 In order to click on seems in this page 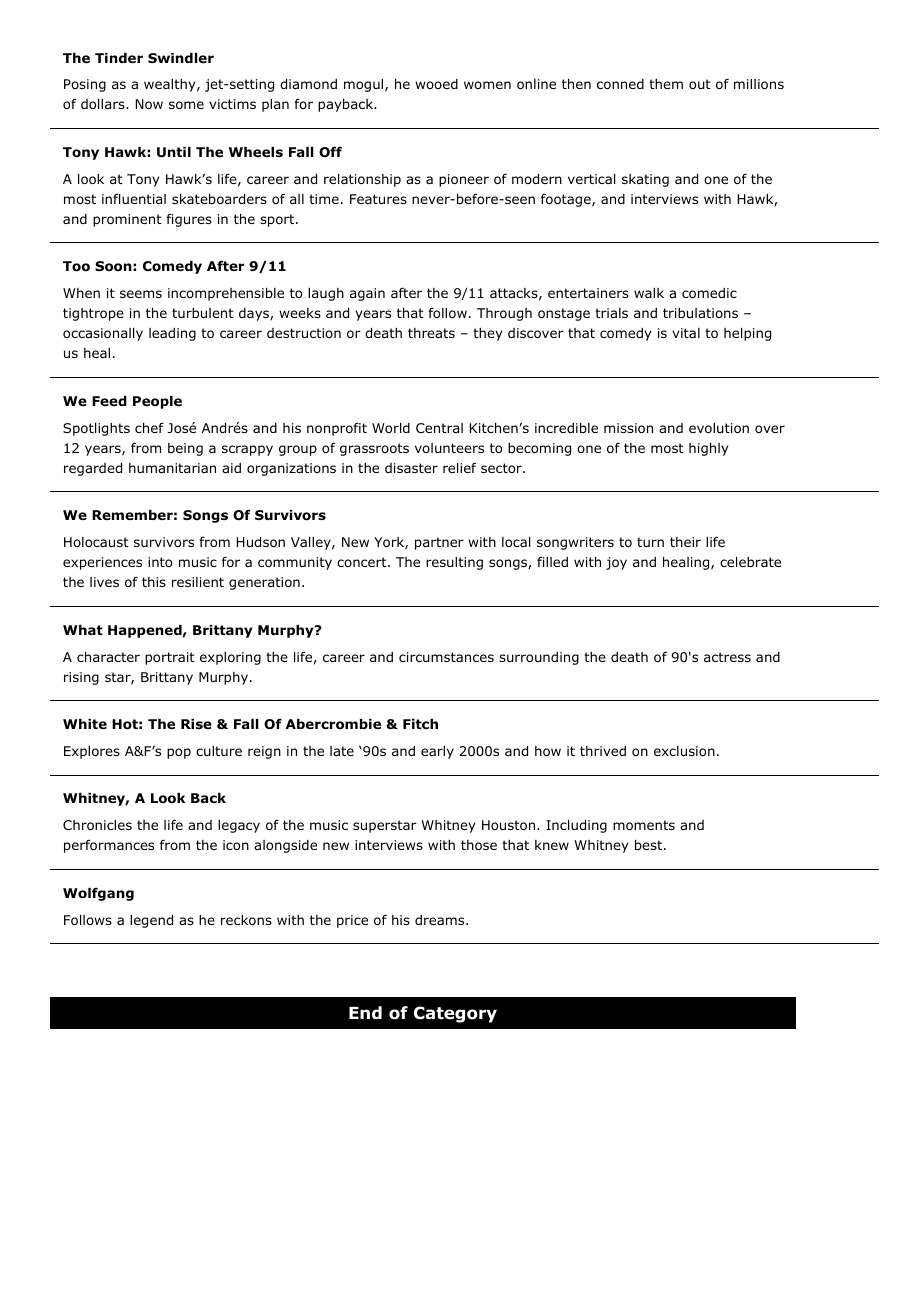, I will do `click(141, 294)`.
